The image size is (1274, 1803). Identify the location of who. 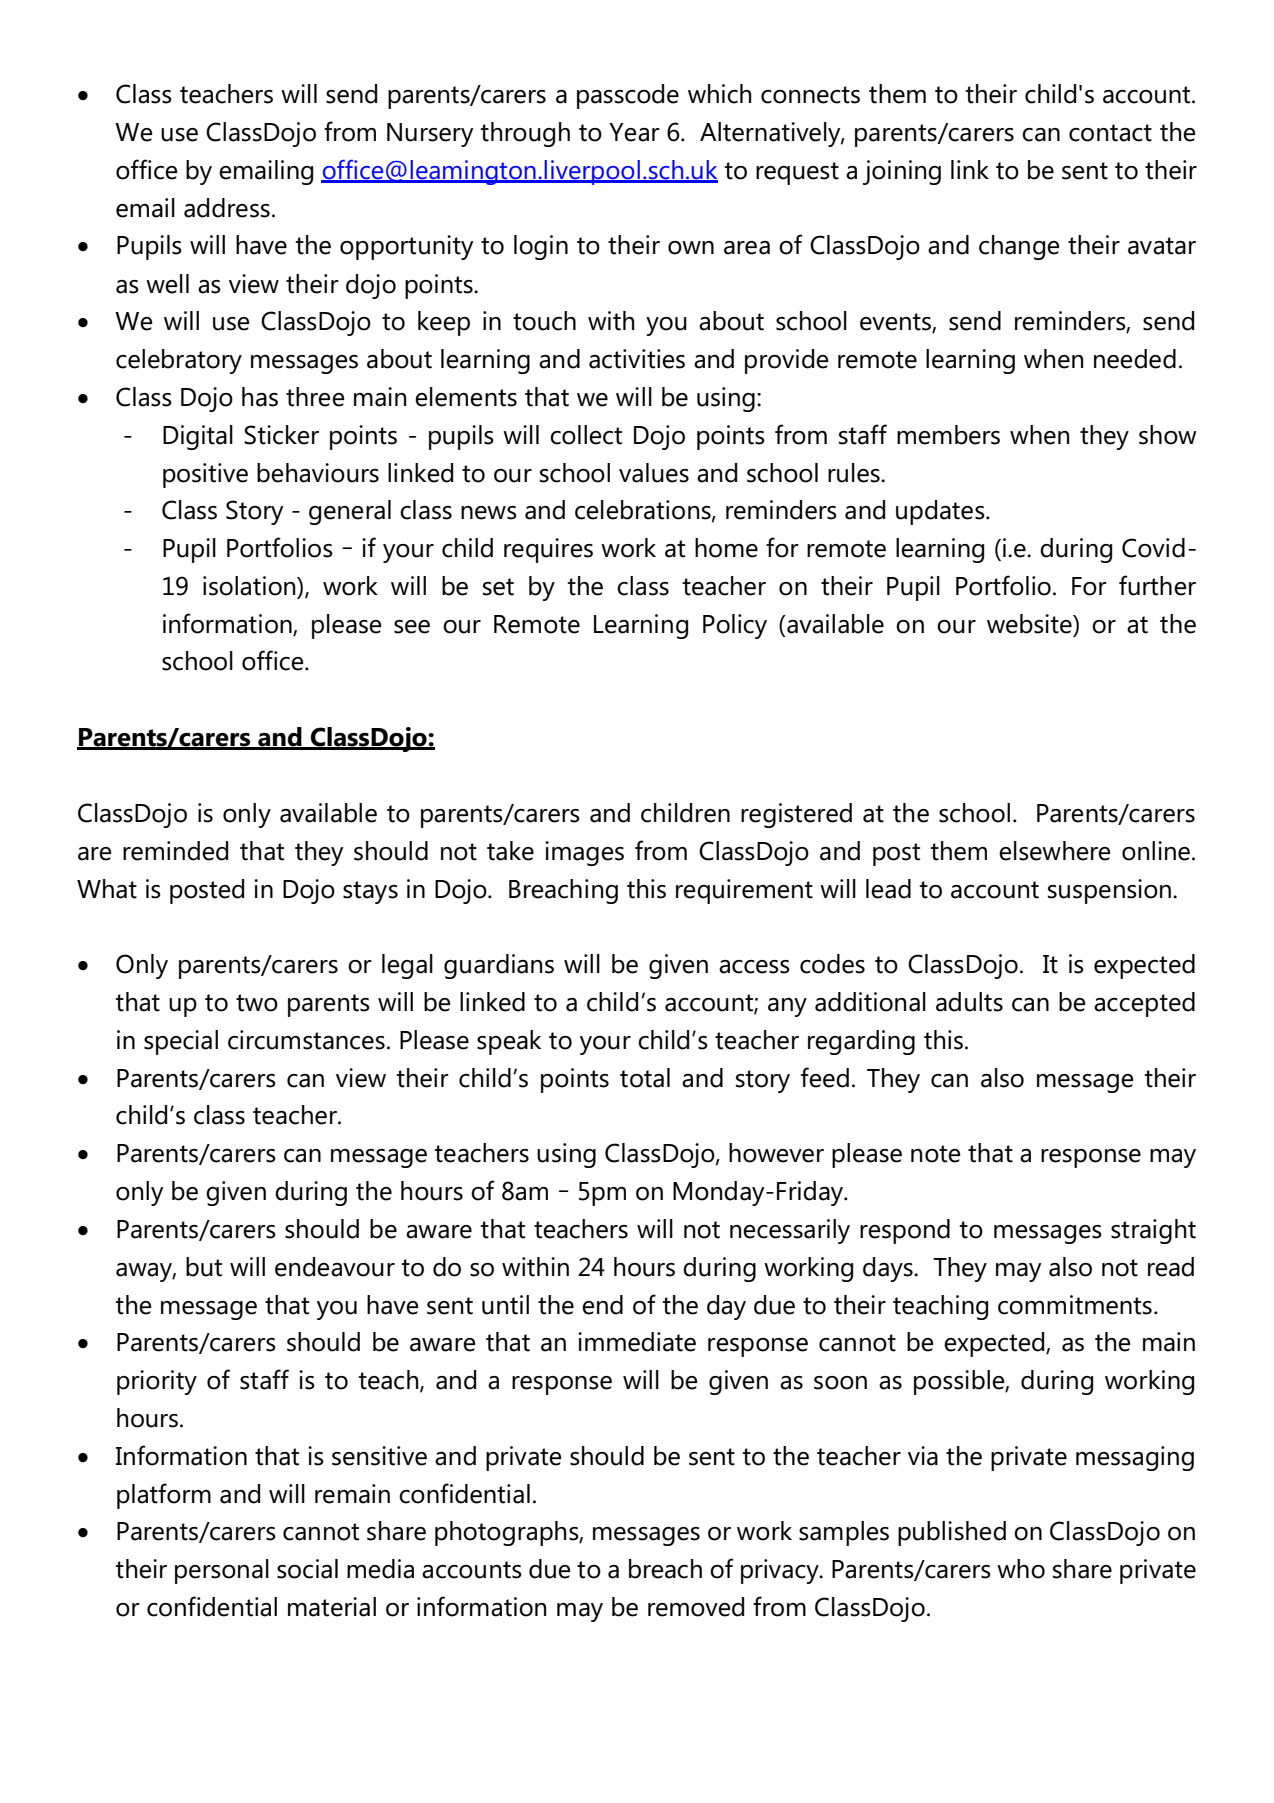
(1021, 1569).
